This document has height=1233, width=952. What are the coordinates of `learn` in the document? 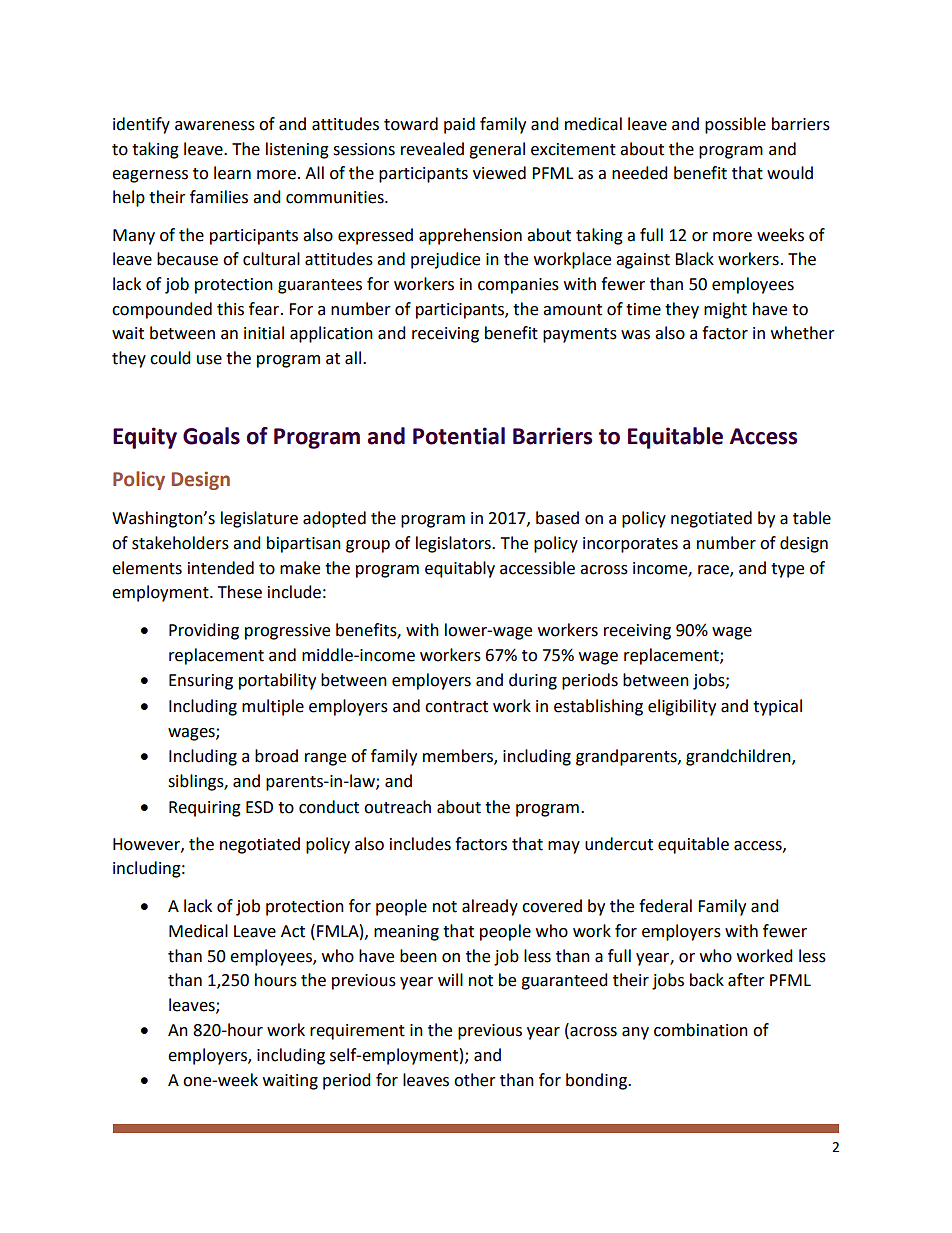 It's located at (232, 173).
